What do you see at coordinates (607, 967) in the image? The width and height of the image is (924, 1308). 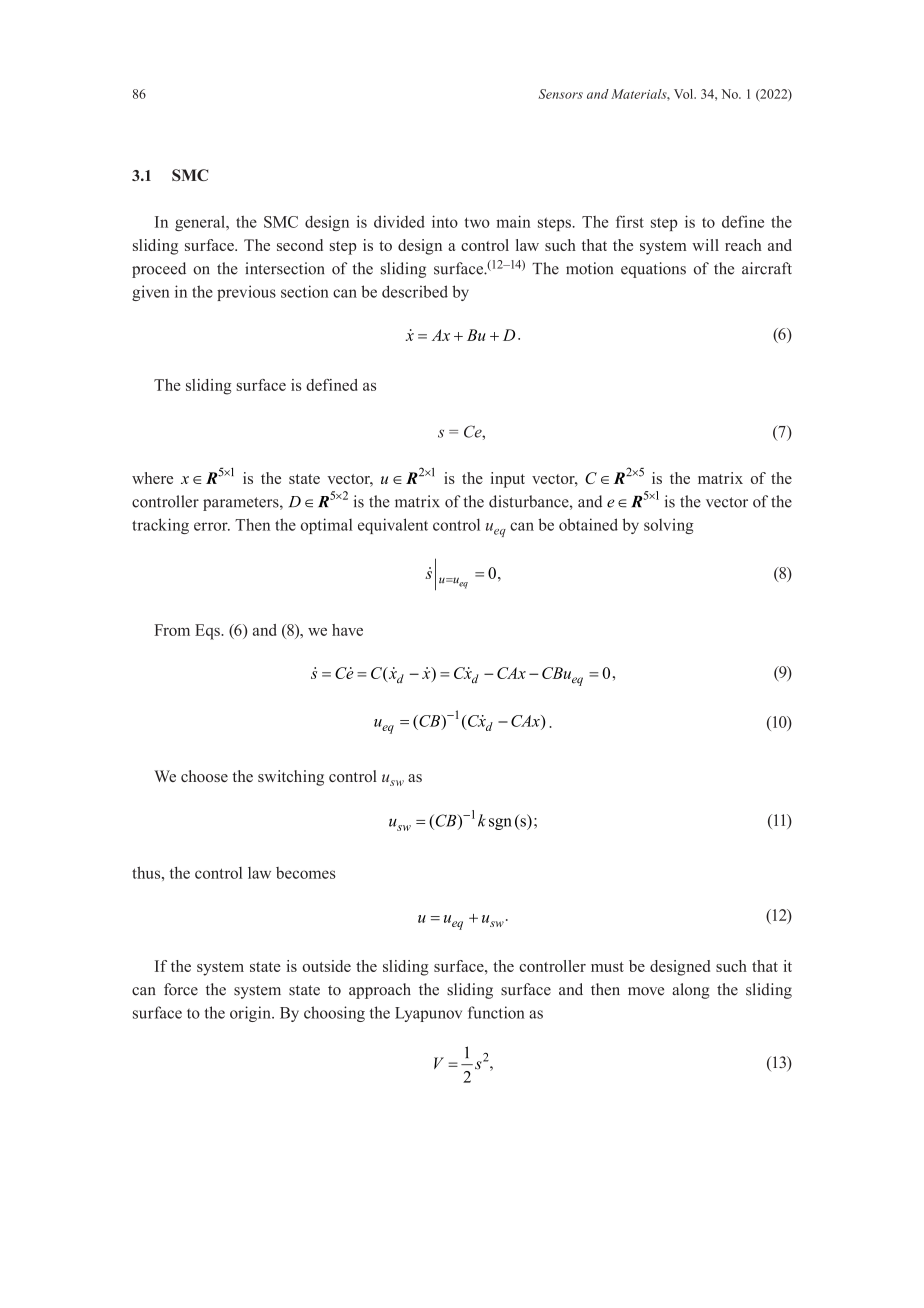 I see `must` at bounding box center [607, 967].
